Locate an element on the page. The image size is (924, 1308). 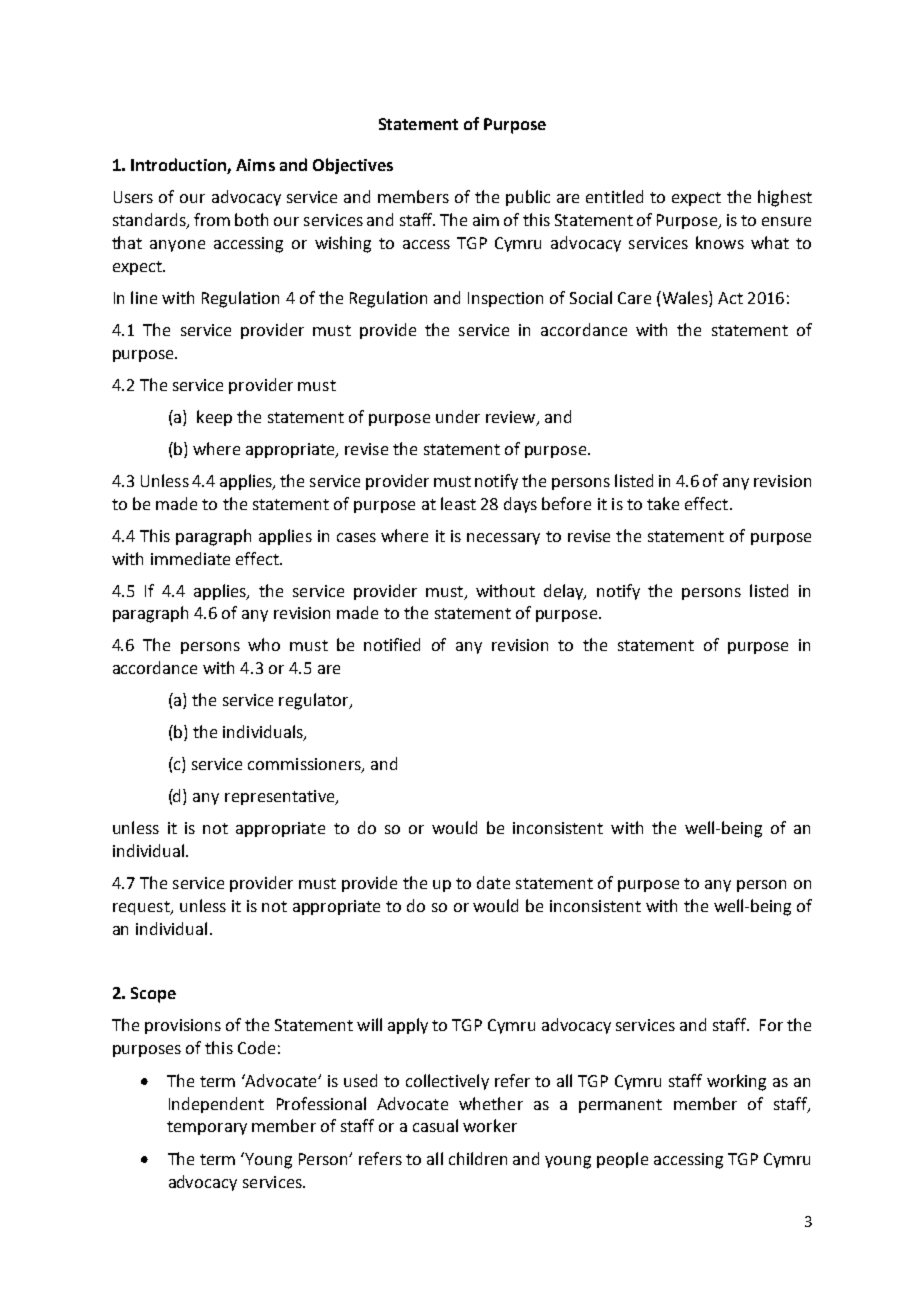
working is located at coordinates (736, 1082).
